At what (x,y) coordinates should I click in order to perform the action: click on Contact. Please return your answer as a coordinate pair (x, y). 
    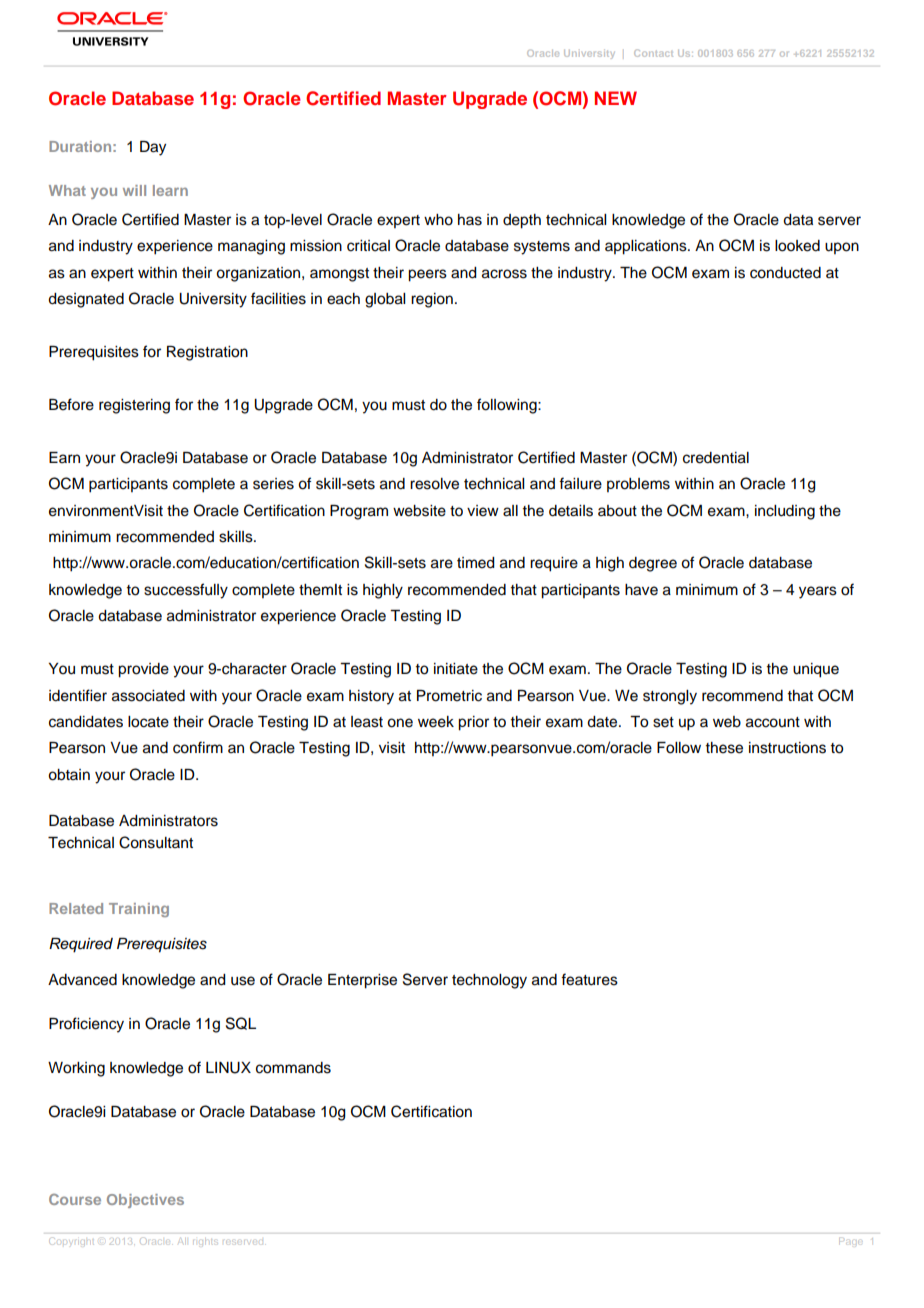
    Looking at the image, I should click on (653, 53).
